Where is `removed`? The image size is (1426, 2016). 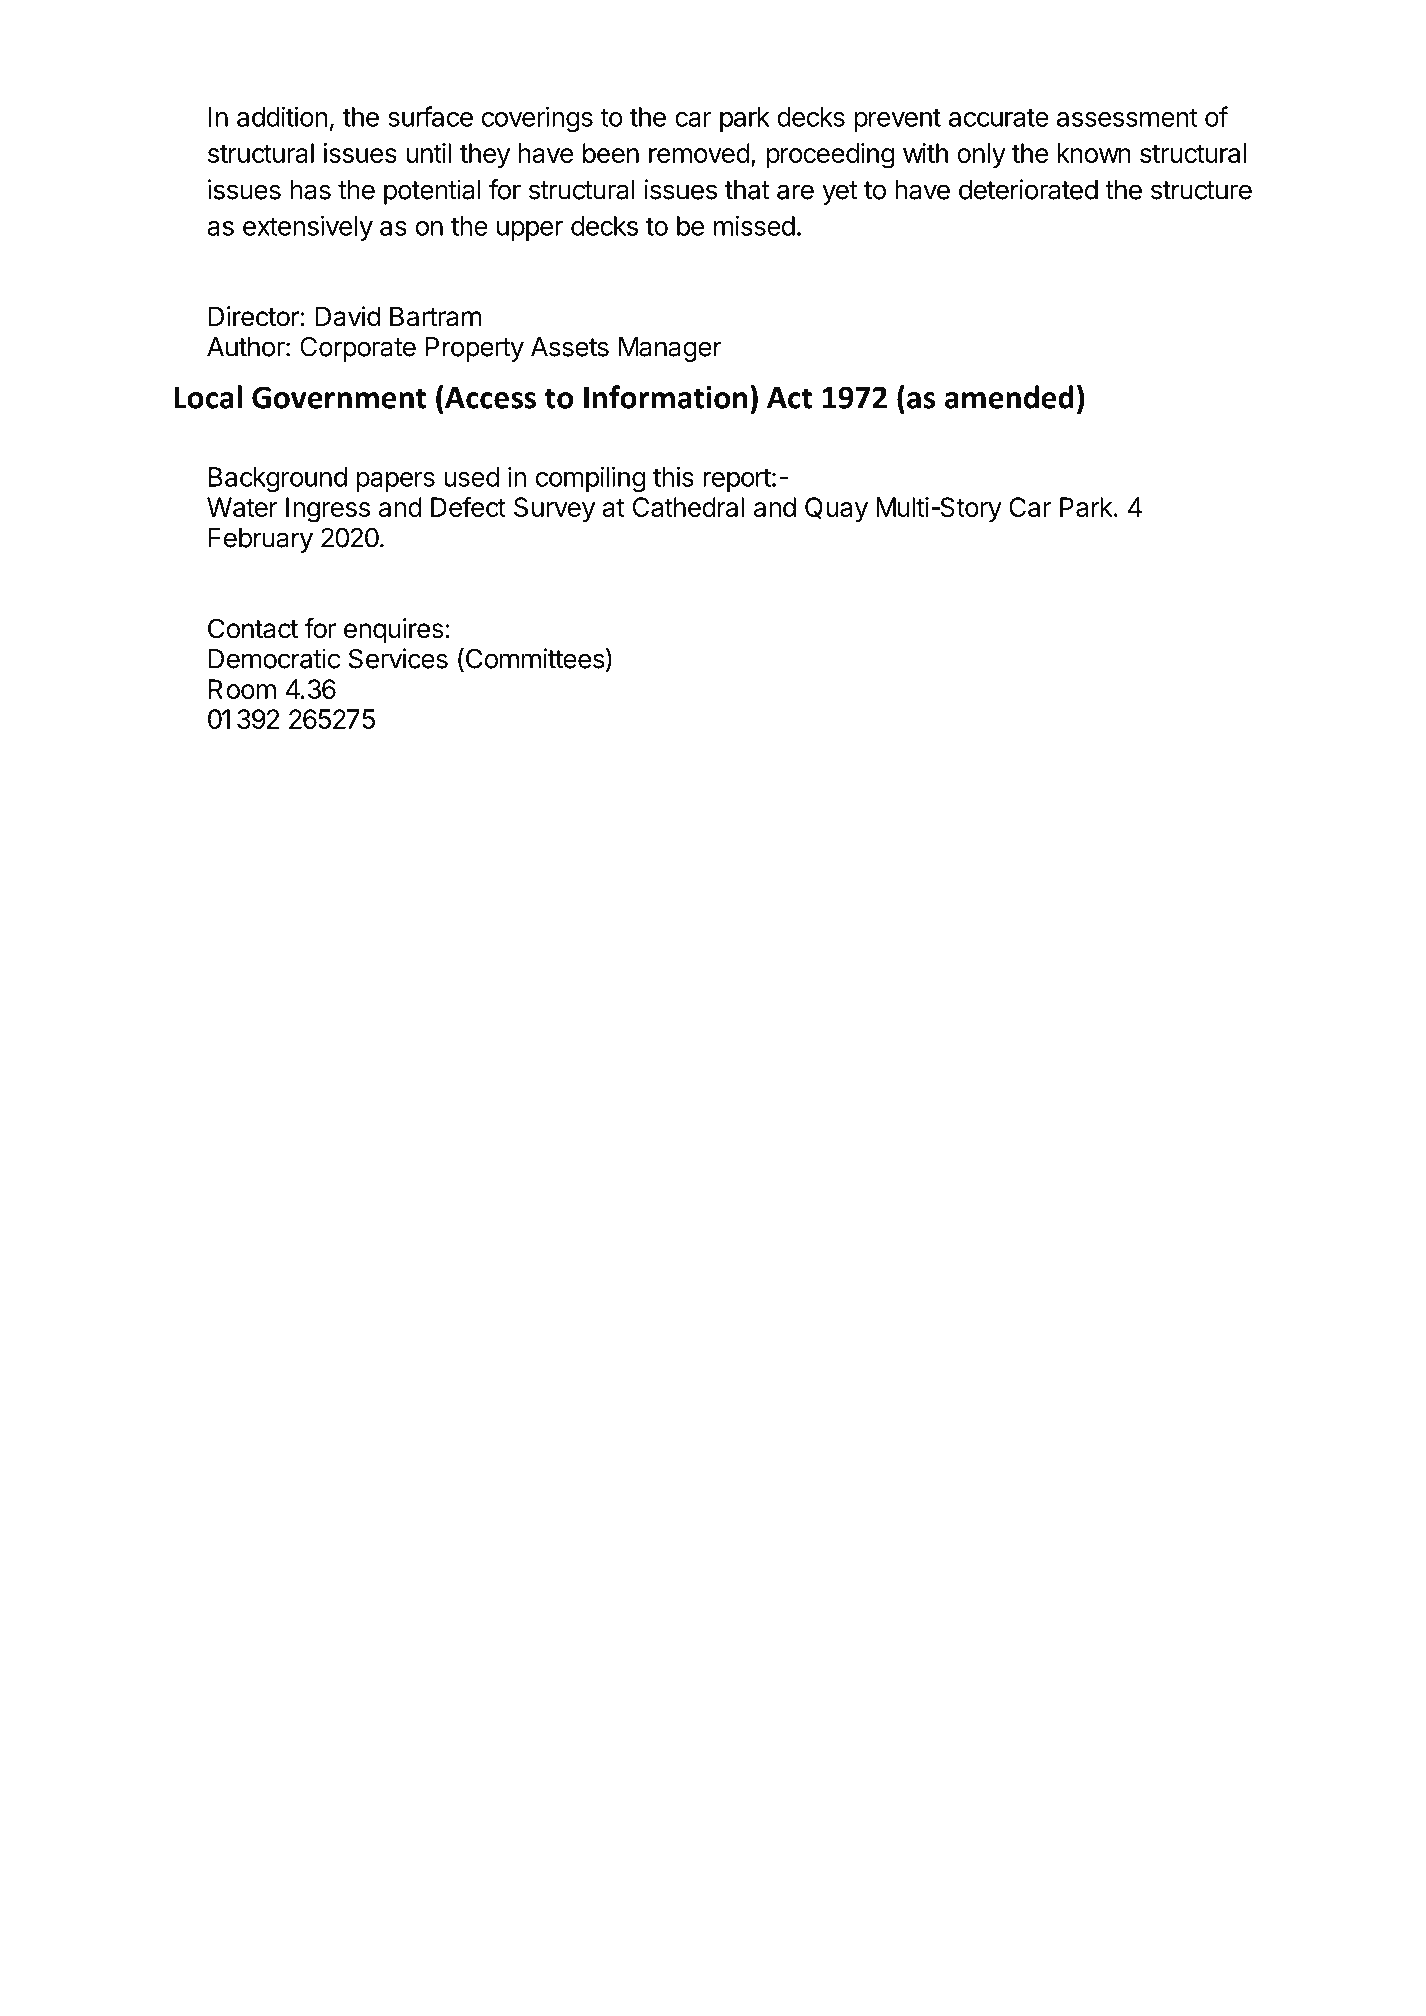
removed is located at coordinates (699, 153).
